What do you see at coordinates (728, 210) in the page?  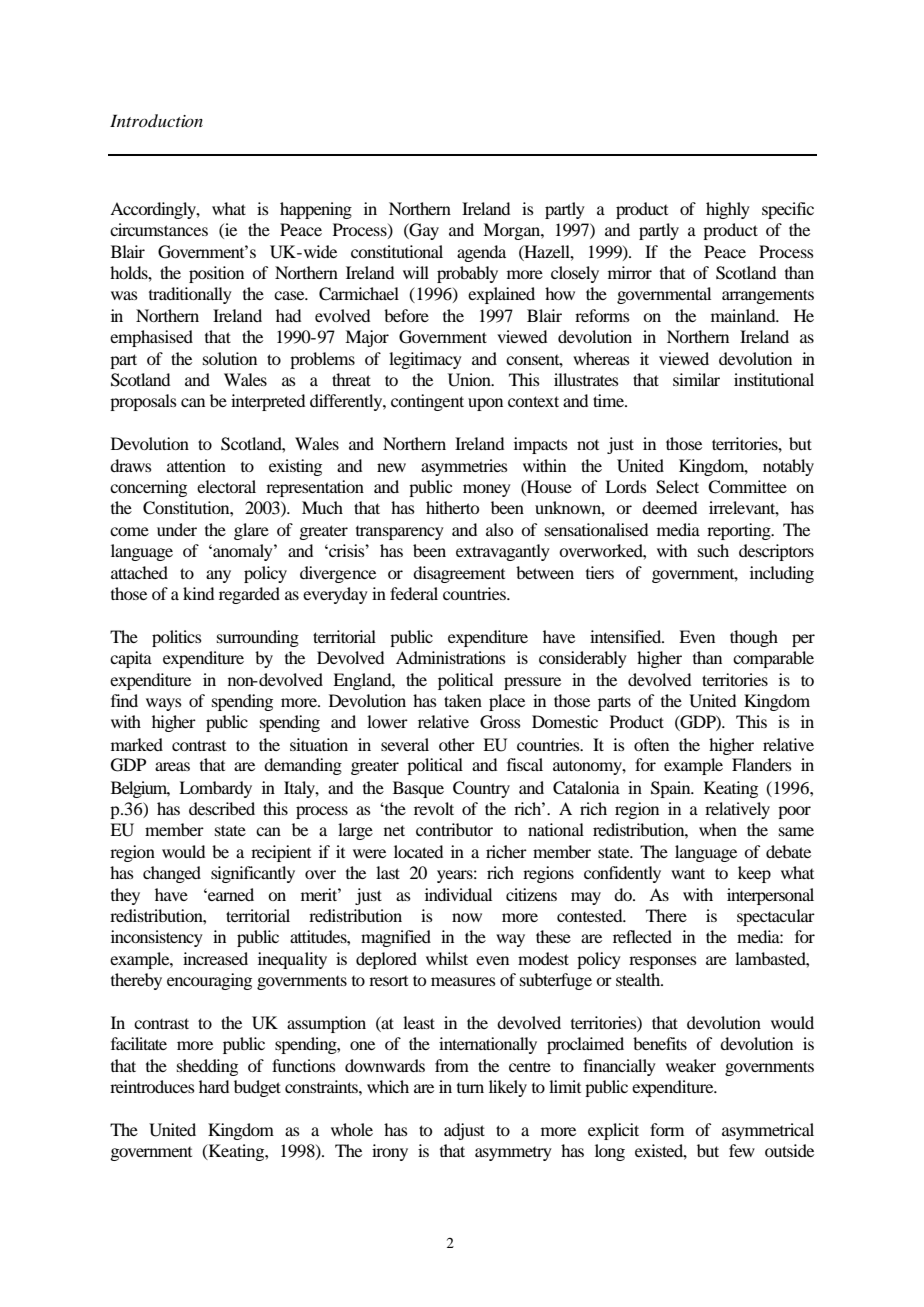 I see `highly` at bounding box center [728, 210].
